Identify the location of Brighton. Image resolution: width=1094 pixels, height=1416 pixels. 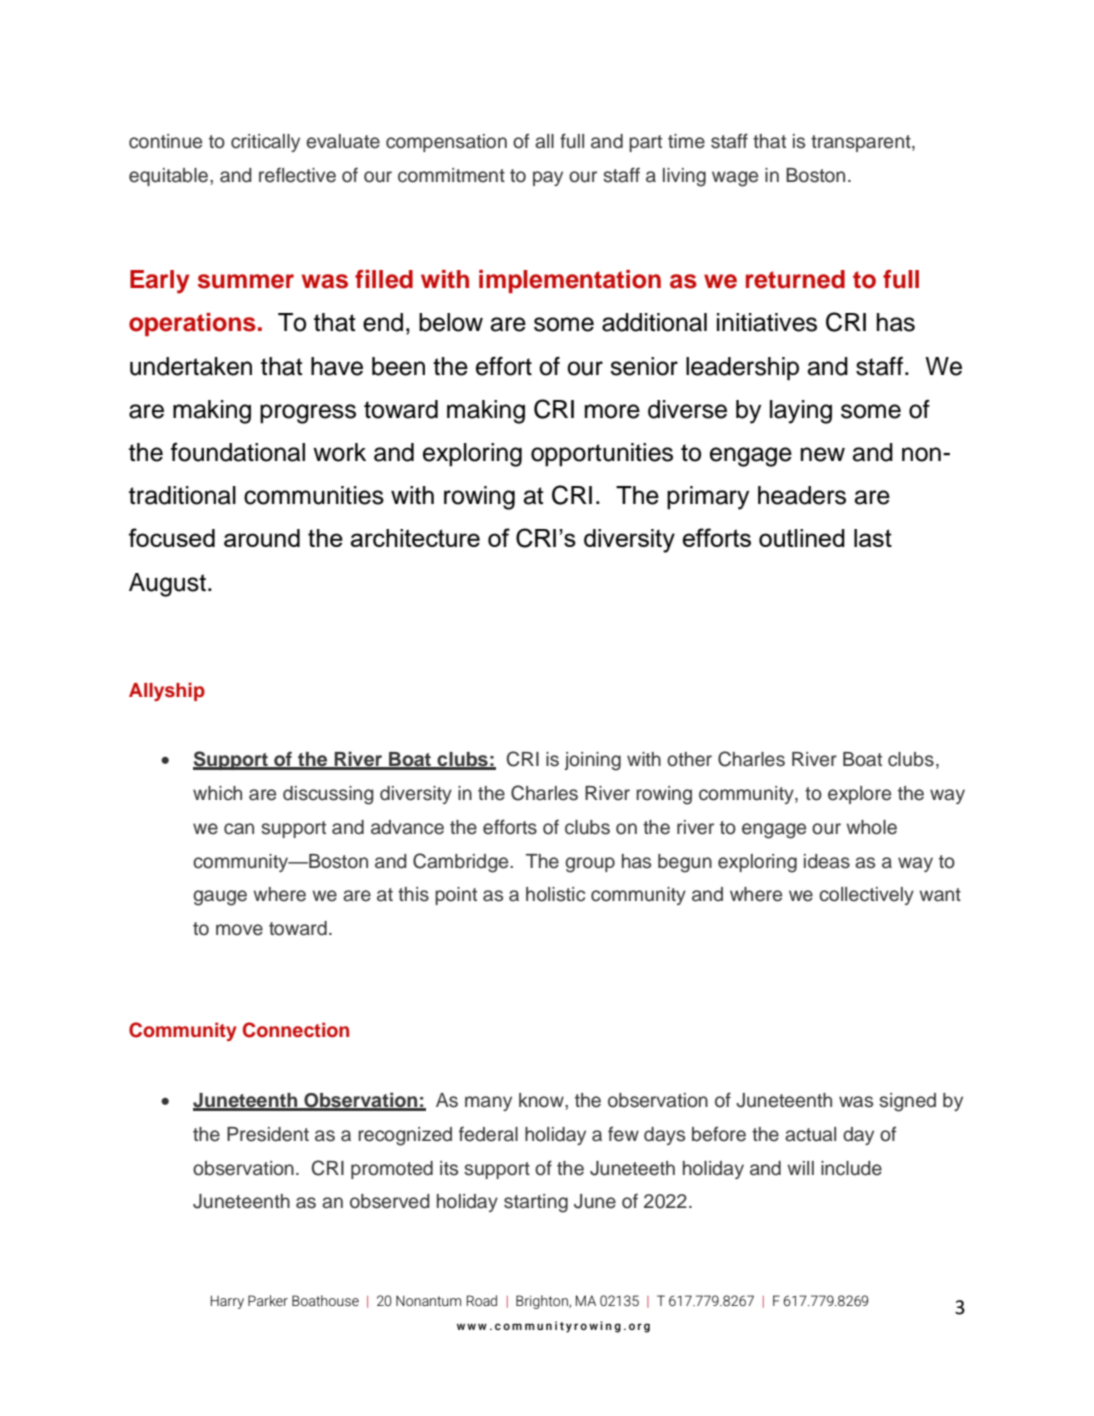
(543, 1302).
